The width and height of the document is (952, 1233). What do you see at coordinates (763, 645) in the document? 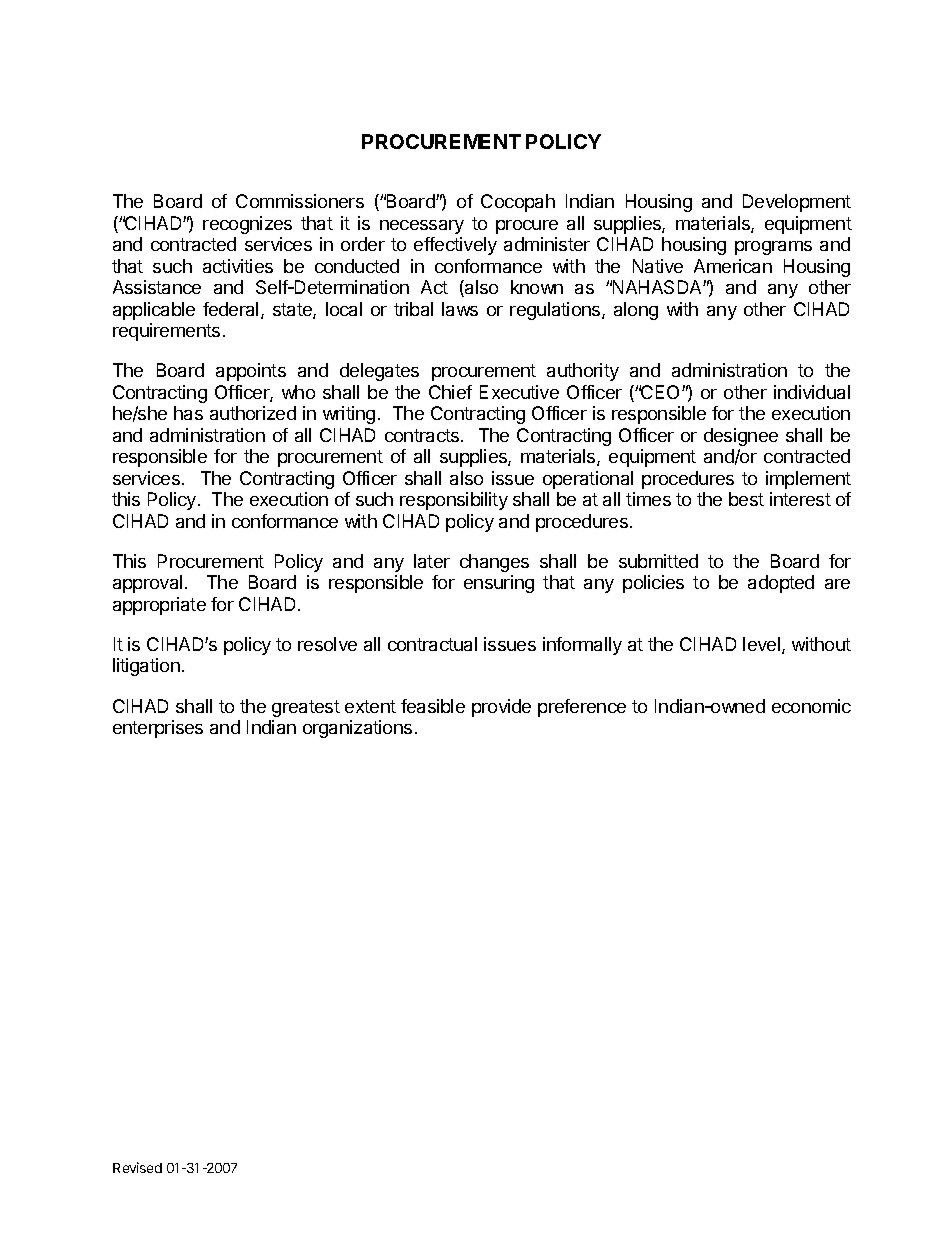
I see `level` at bounding box center [763, 645].
